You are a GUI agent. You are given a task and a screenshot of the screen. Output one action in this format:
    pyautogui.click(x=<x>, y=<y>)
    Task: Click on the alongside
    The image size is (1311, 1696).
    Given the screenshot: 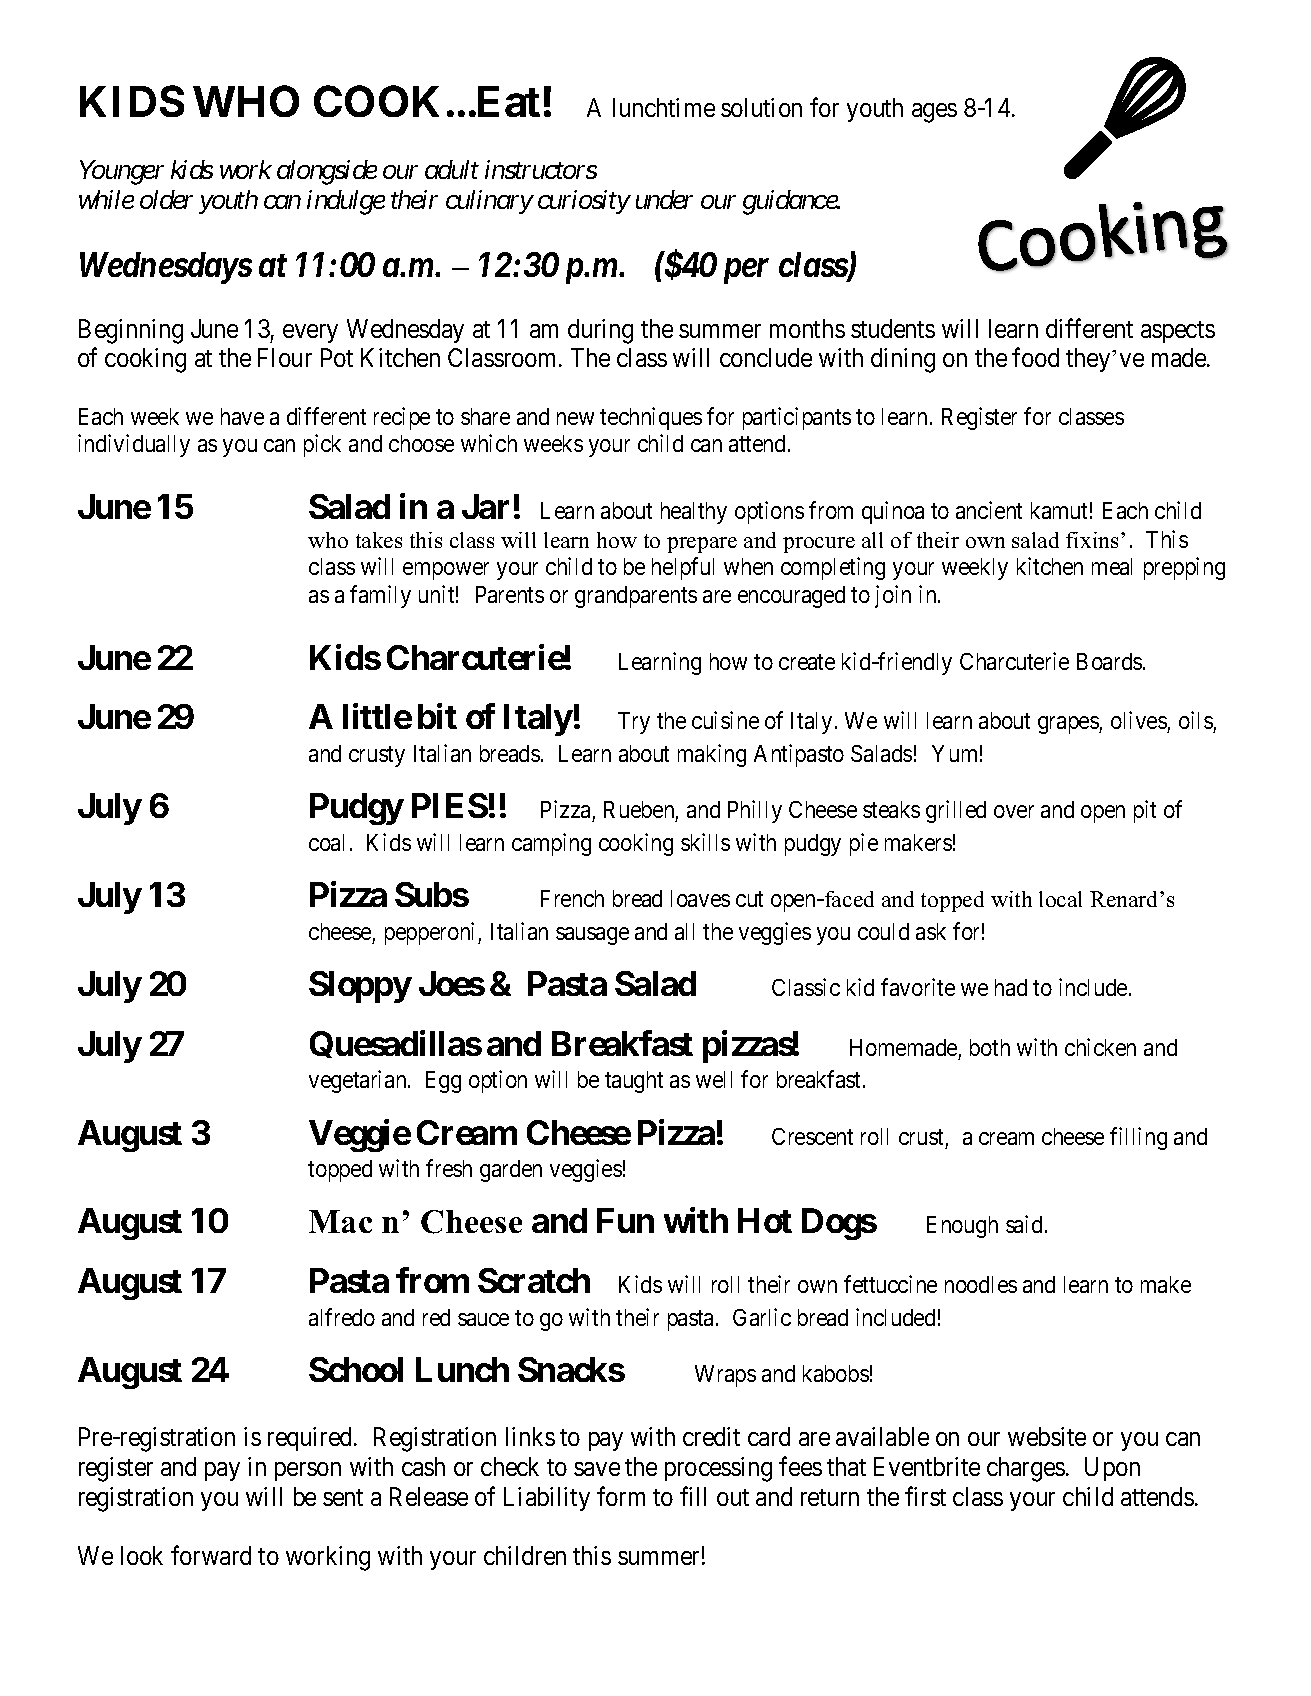 What is the action you would take?
    pyautogui.click(x=327, y=172)
